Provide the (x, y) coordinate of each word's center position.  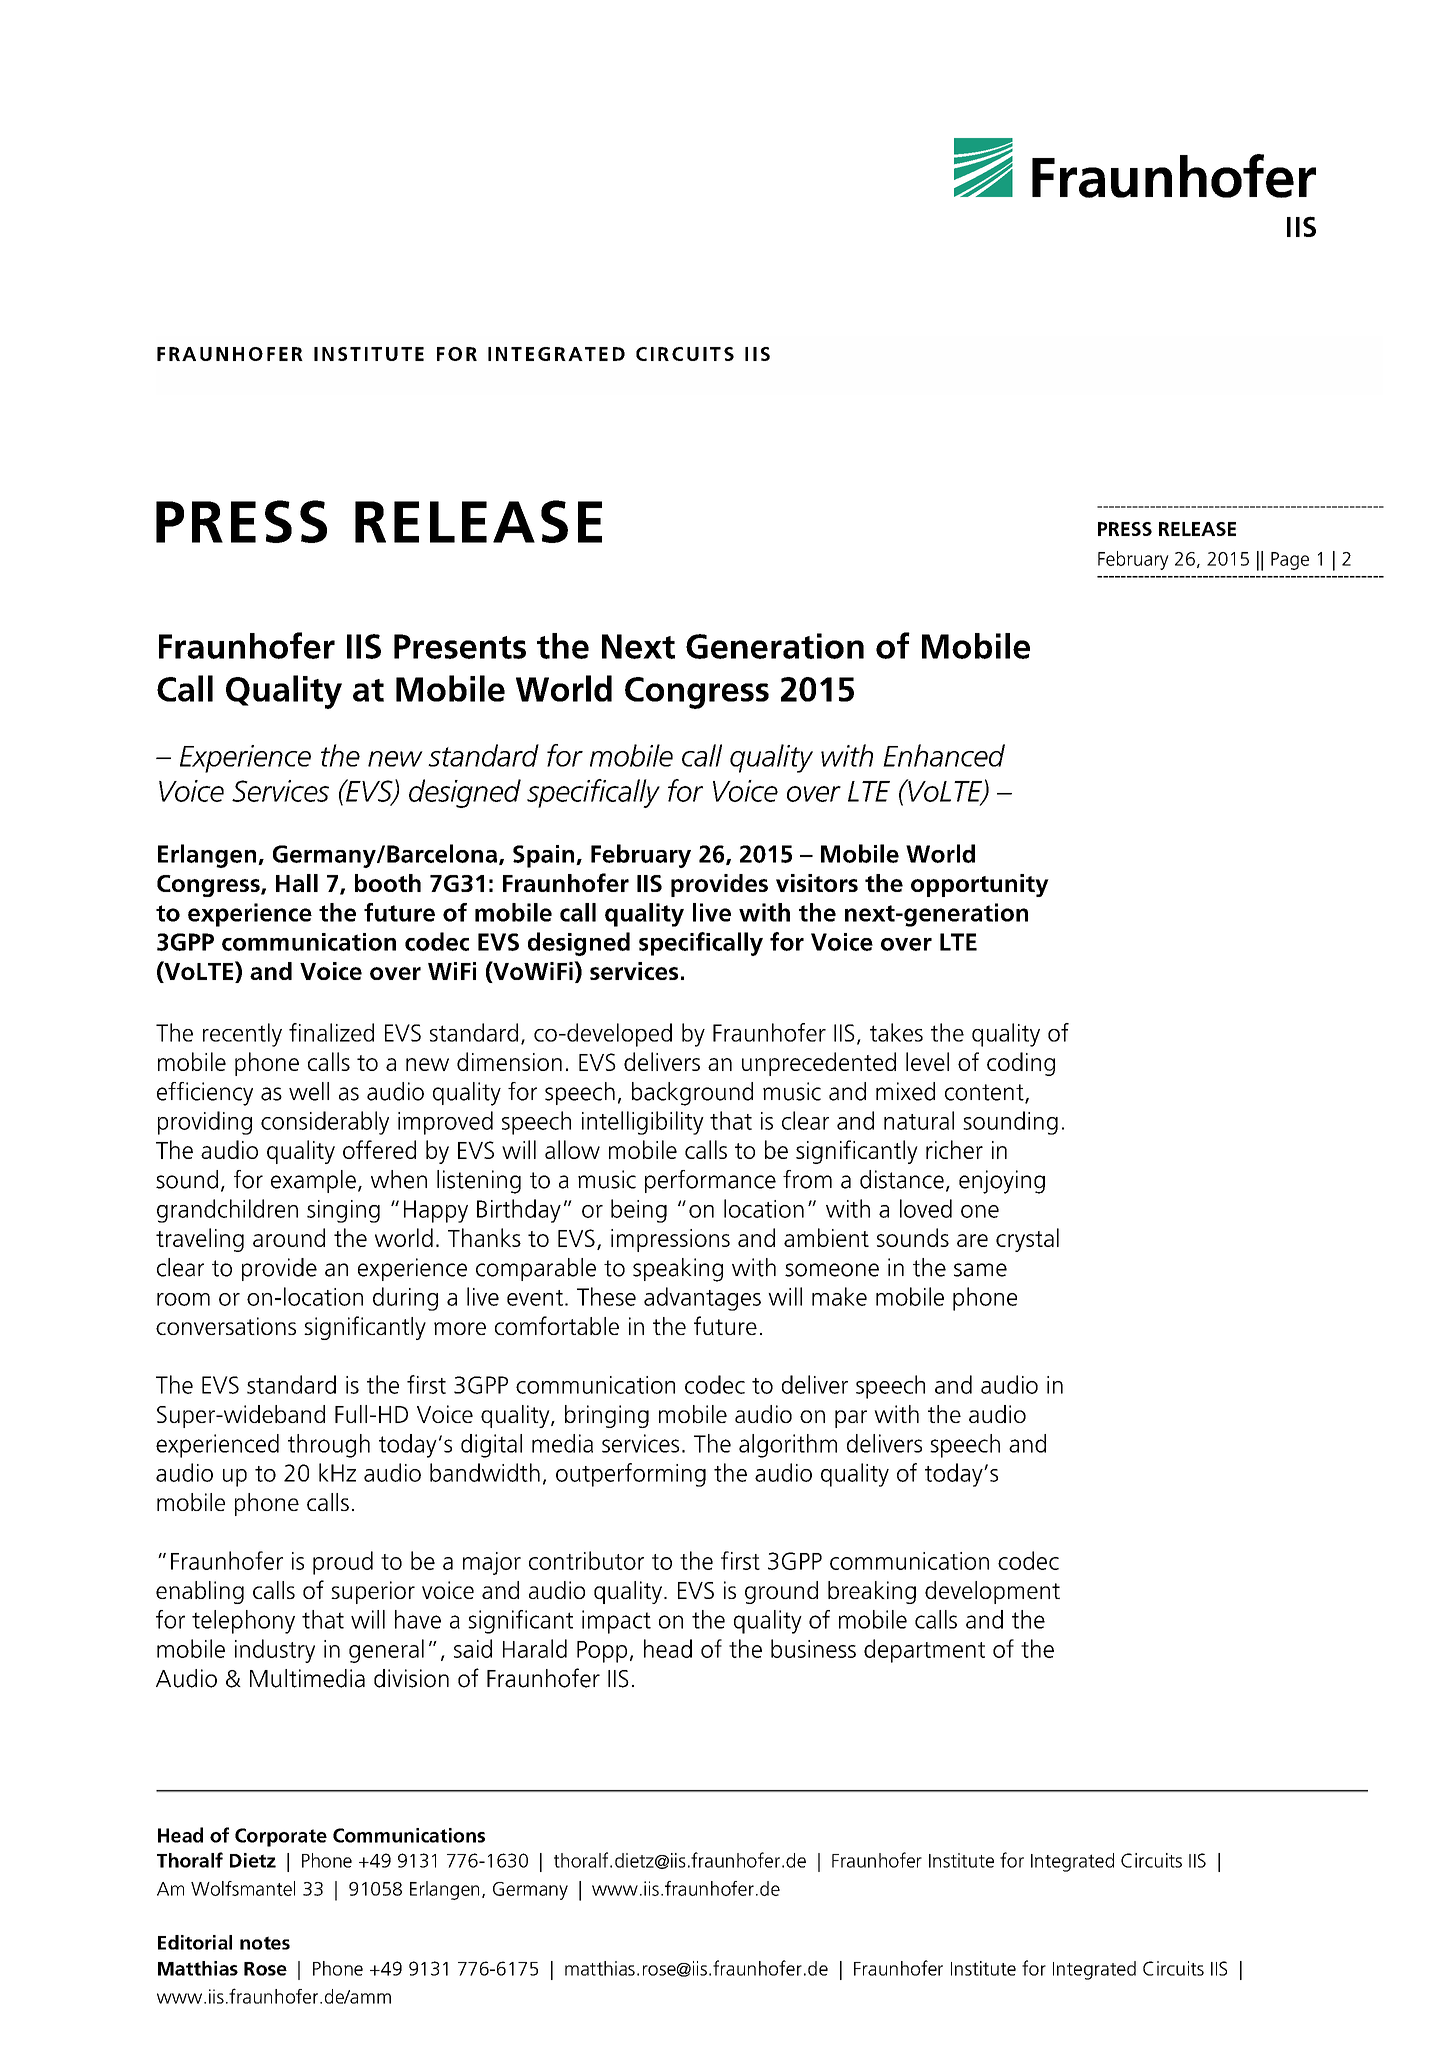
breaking (872, 1592)
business (813, 1648)
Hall (297, 883)
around (289, 1237)
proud (343, 1563)
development (992, 1592)
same (980, 1270)
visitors (817, 883)
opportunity (980, 885)
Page (1290, 561)
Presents (460, 646)
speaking (678, 1270)
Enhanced (944, 755)
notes (265, 1943)
